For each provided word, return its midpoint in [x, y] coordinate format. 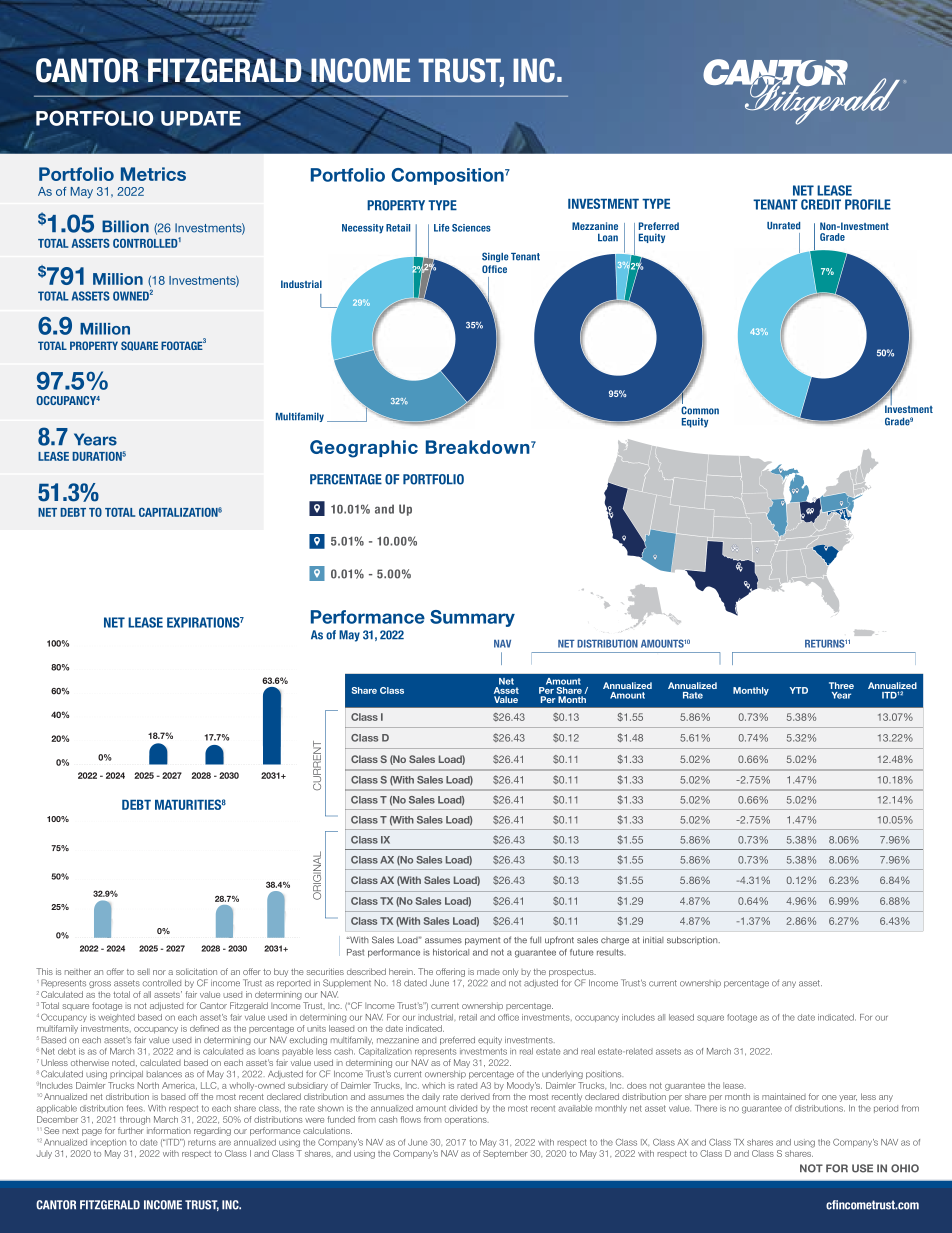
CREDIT [821, 204]
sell [143, 971]
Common [700, 410]
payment [482, 941]
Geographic [364, 449]
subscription [693, 940]
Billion [125, 226]
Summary [472, 618]
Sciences [471, 228]
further [131, 1130]
